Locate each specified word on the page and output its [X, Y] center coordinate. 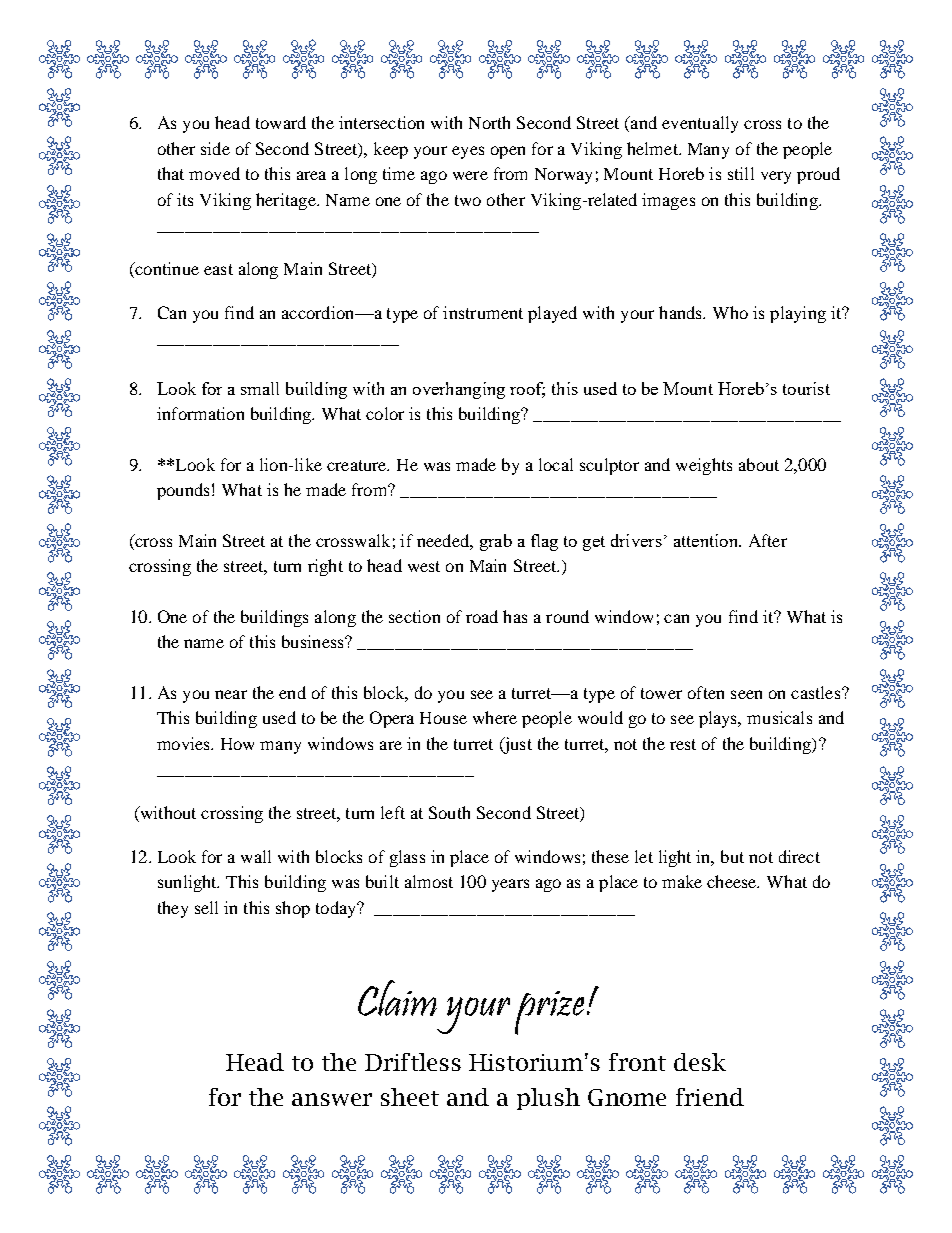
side [215, 148]
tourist [806, 388]
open [508, 152]
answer [332, 1099]
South [449, 812]
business [314, 641]
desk [700, 1062]
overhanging [459, 390]
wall [256, 856]
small [260, 388]
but [732, 856]
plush [548, 1099]
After [768, 540]
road [482, 616]
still [741, 173]
